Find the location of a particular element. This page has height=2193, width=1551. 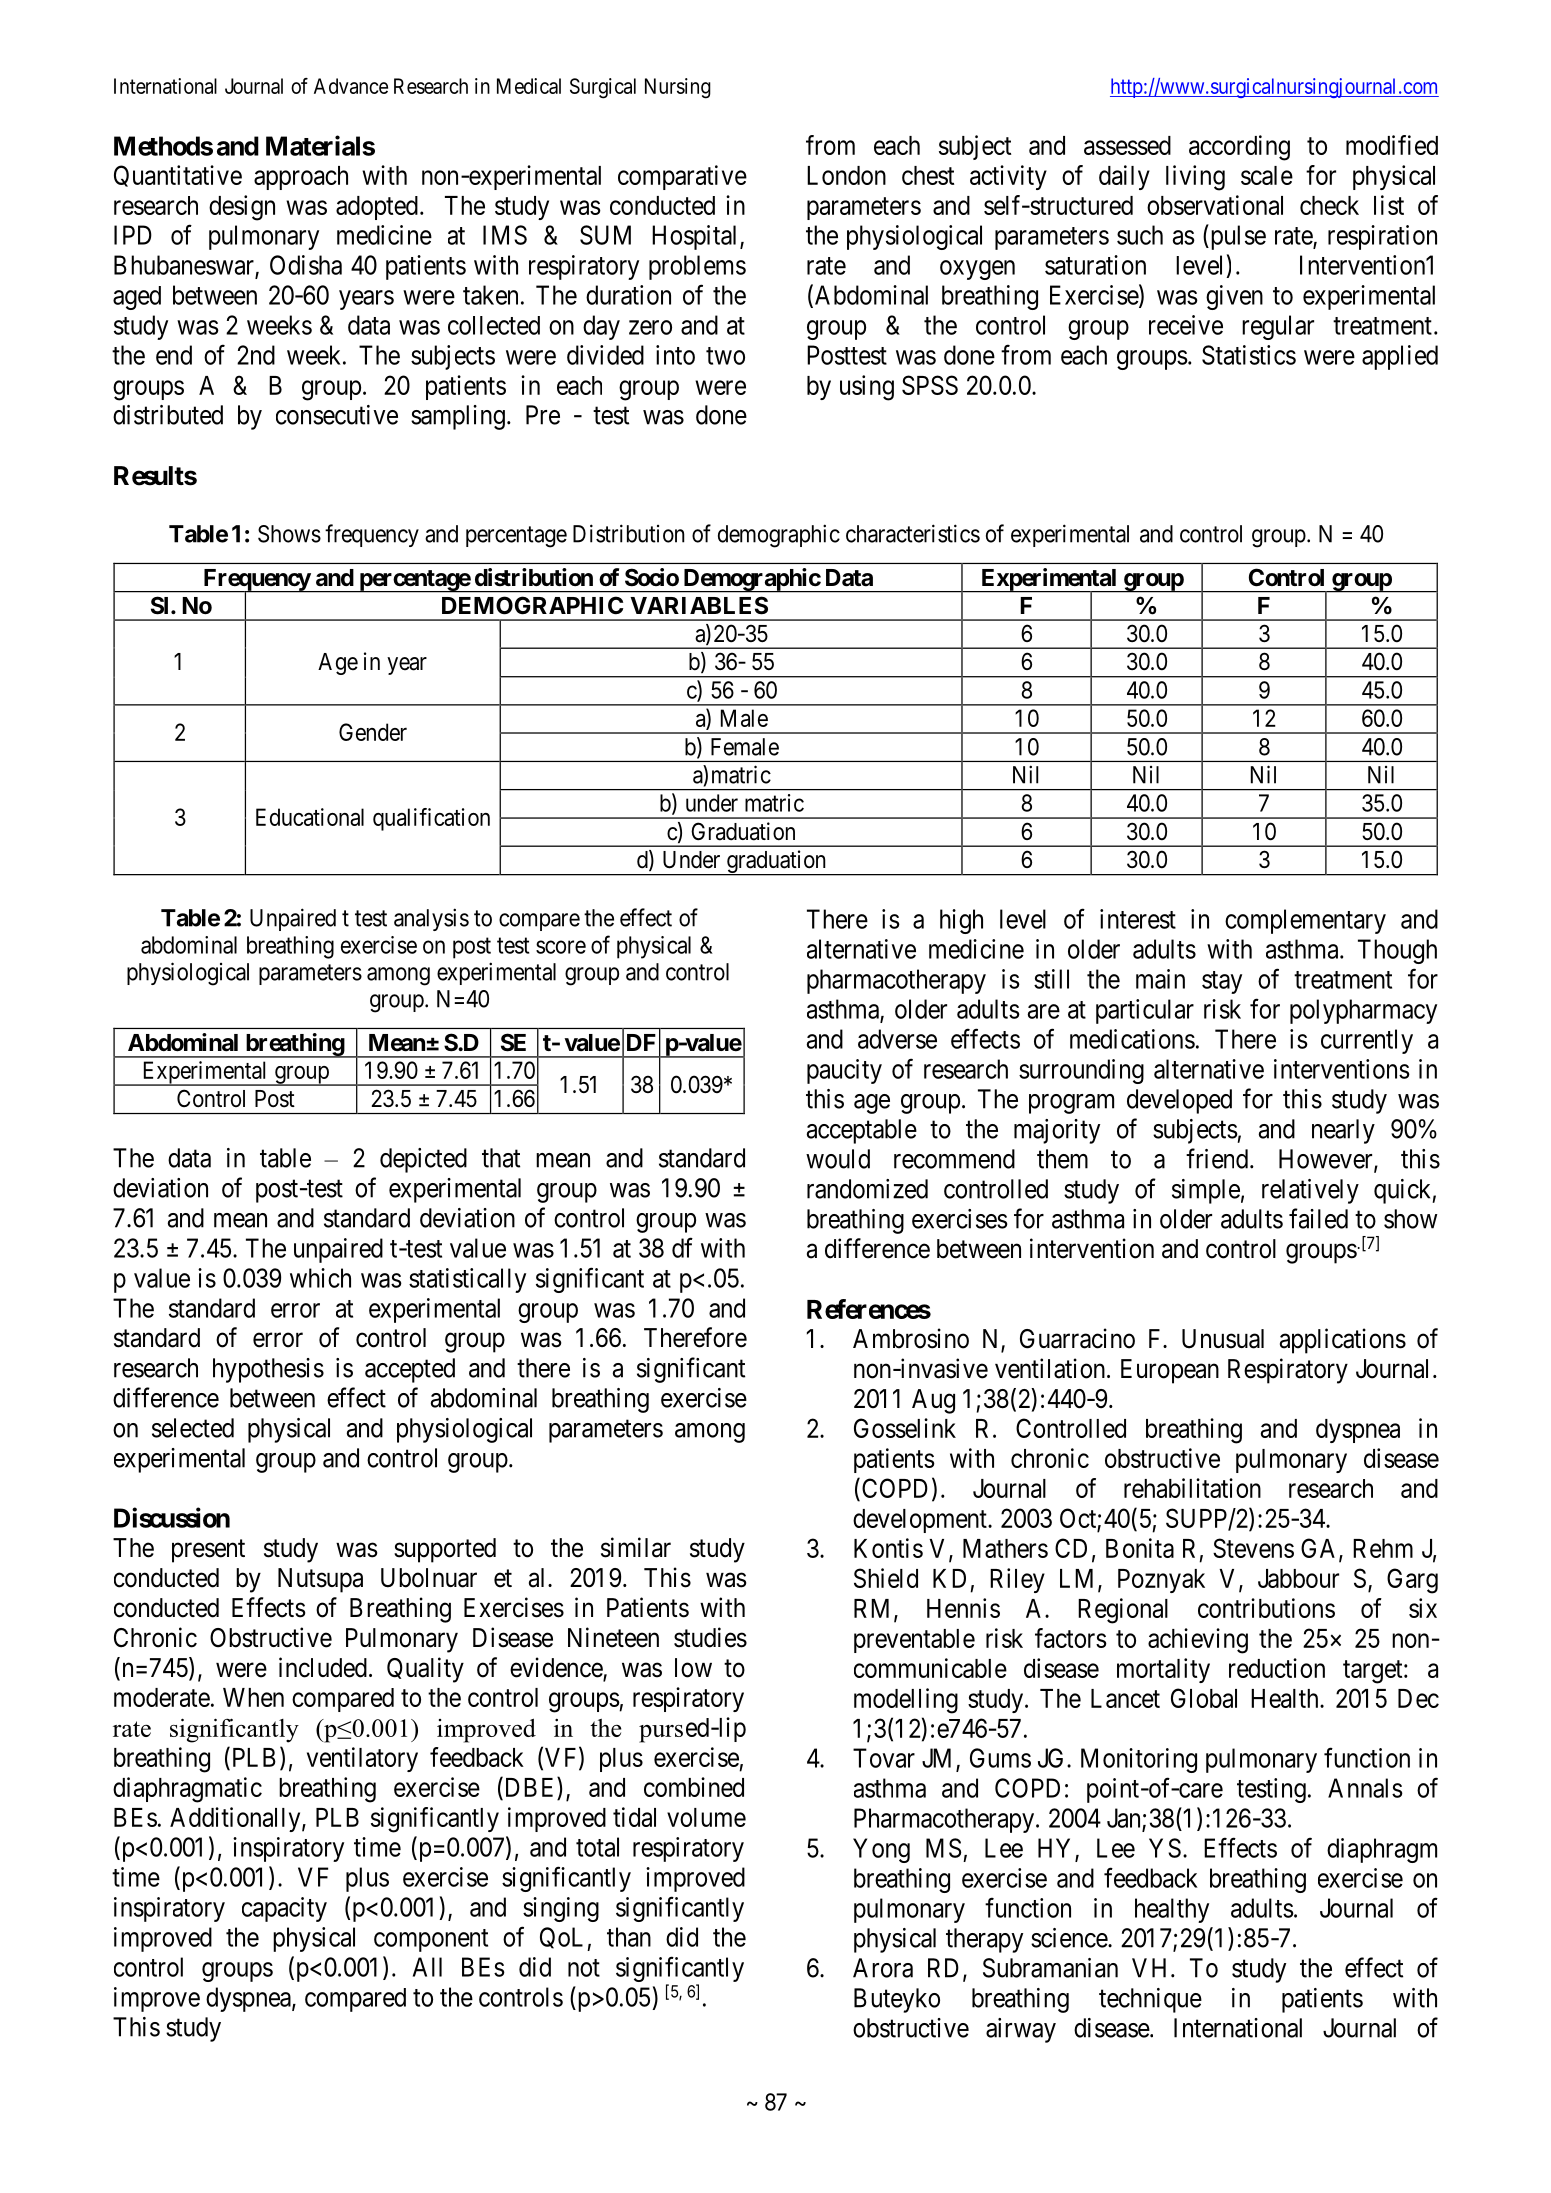

Arora is located at coordinates (883, 1968).
